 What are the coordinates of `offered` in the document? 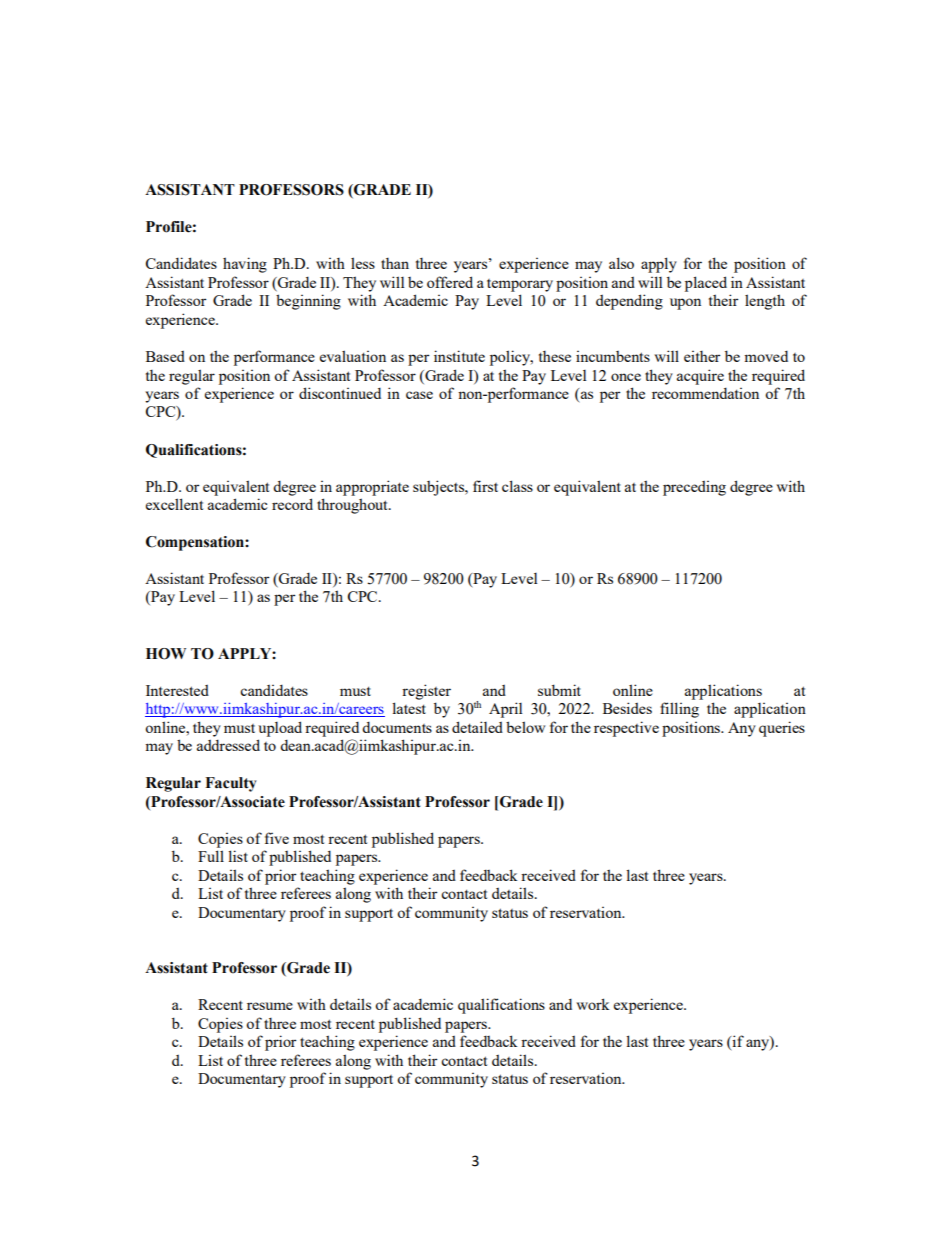 It's located at (450, 282).
